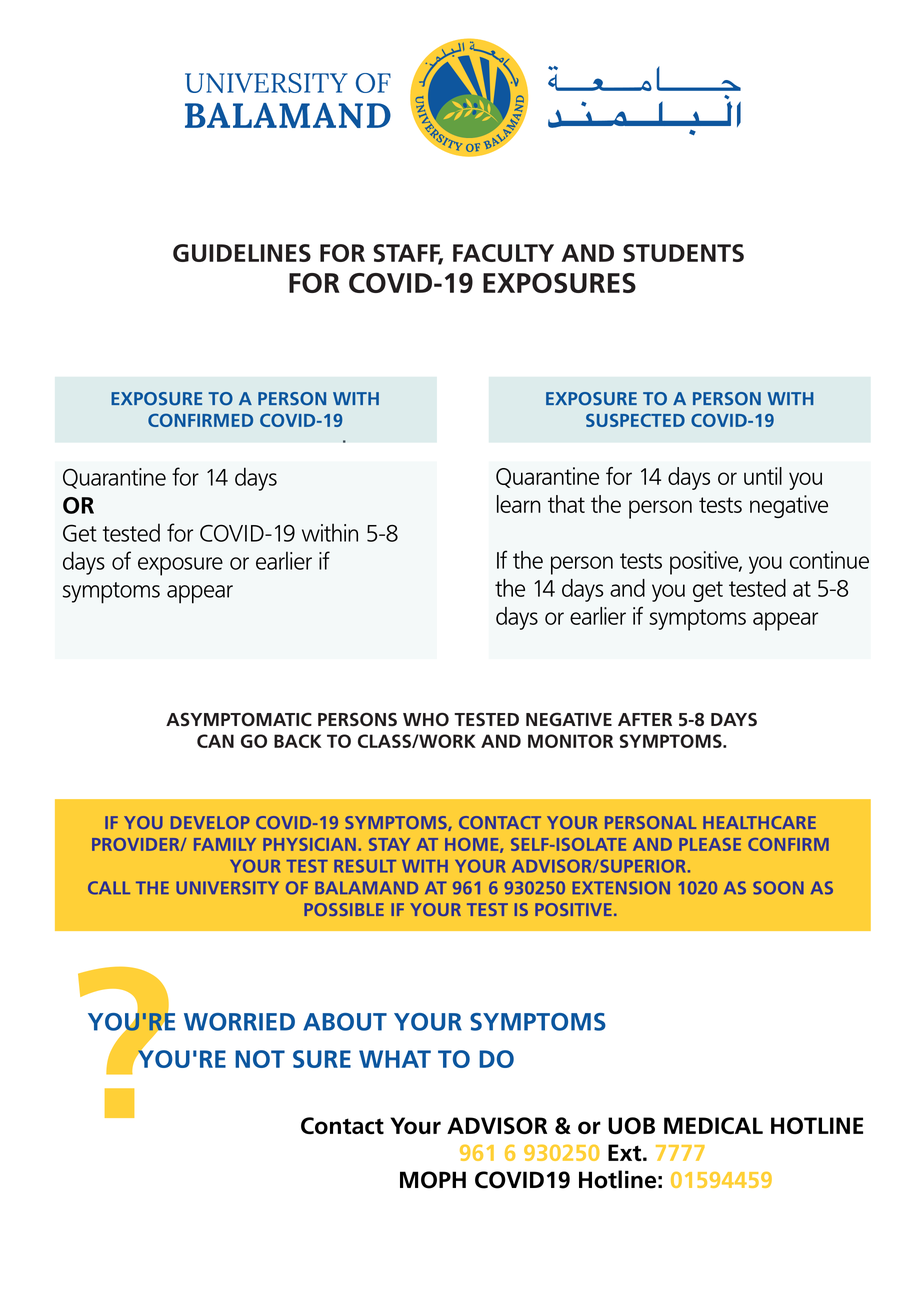 The image size is (924, 1308). I want to click on ASYMPTOMATIC, so click(239, 719).
